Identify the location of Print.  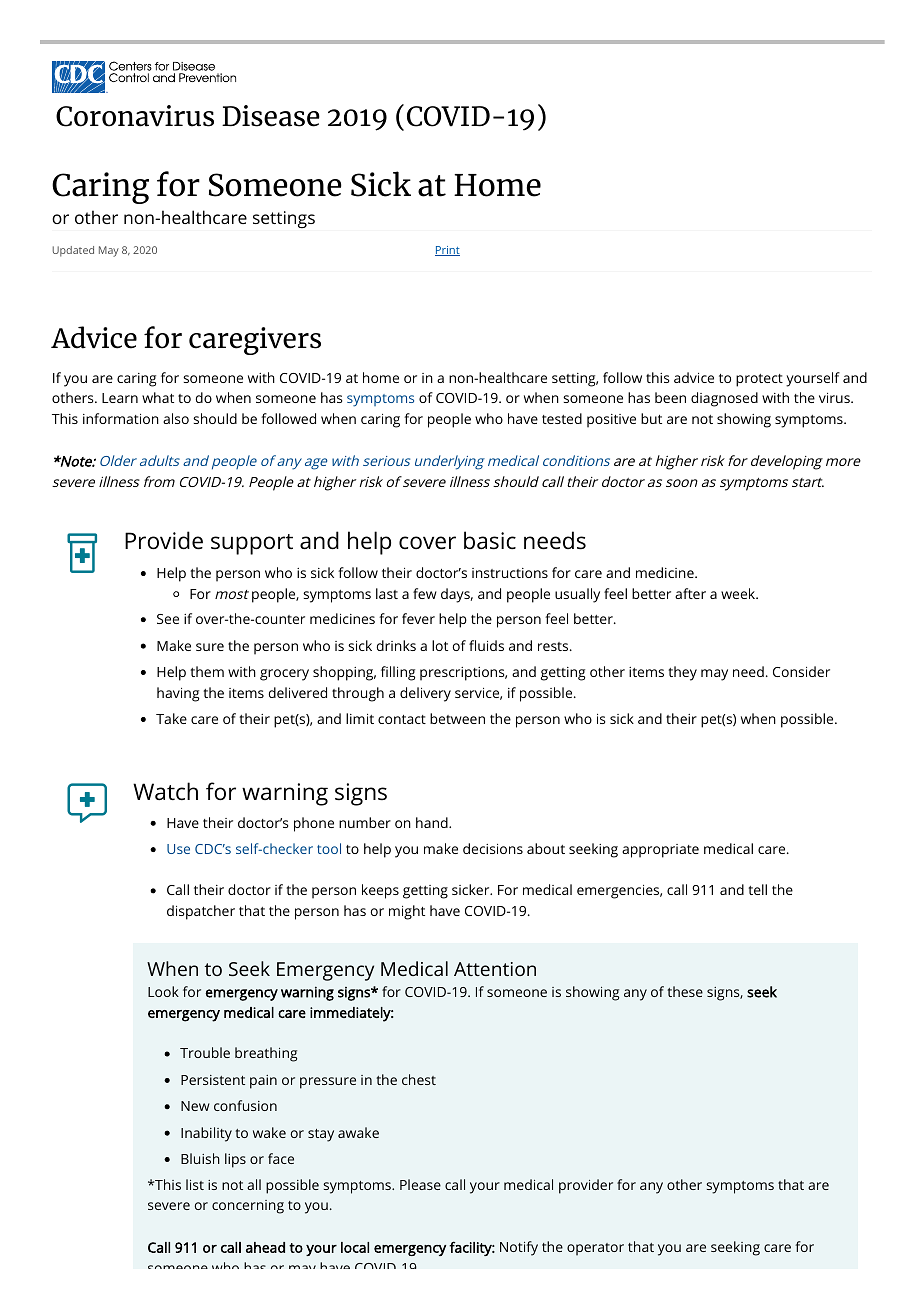
(447, 251).
